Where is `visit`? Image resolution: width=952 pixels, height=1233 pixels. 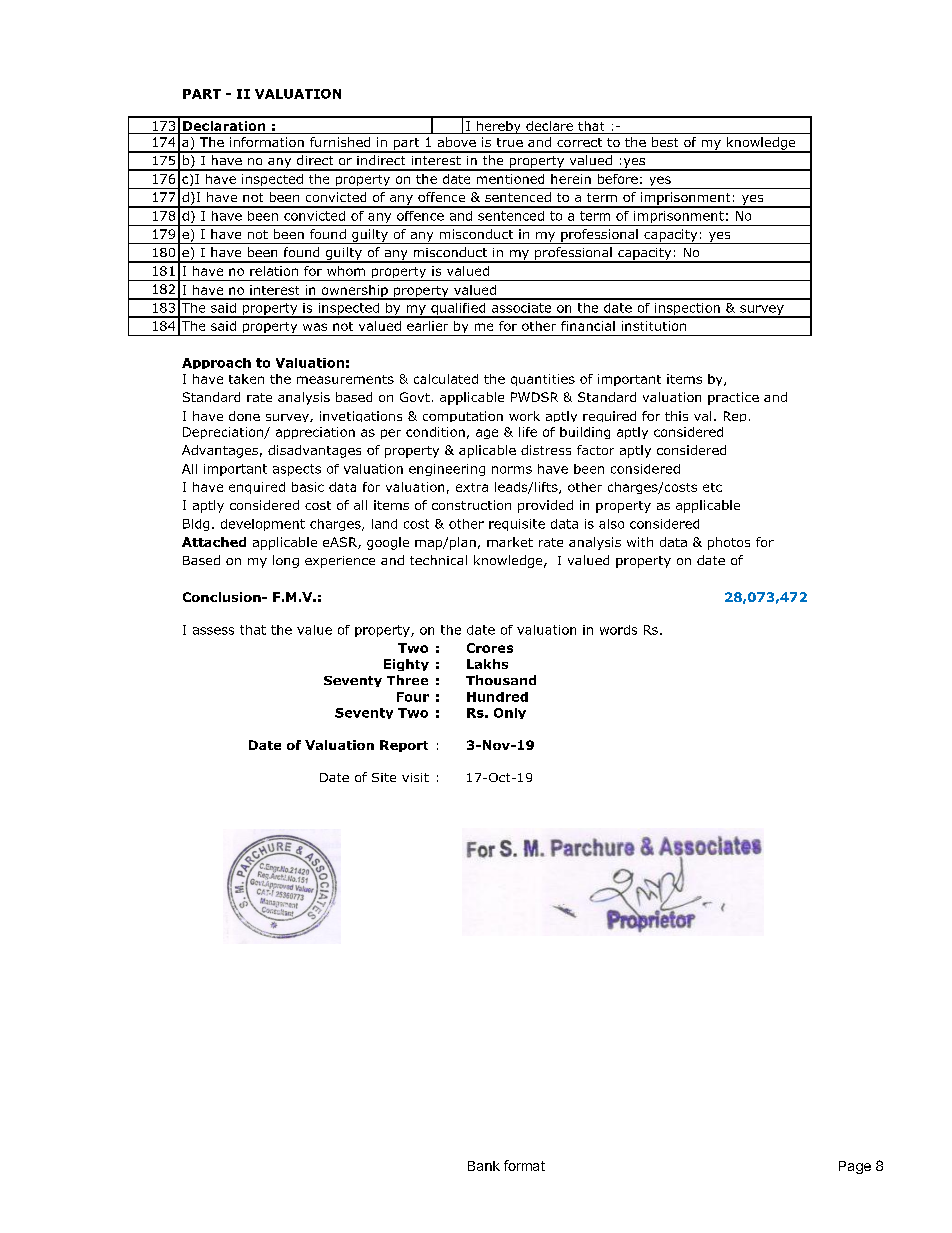 visit is located at coordinates (415, 777).
